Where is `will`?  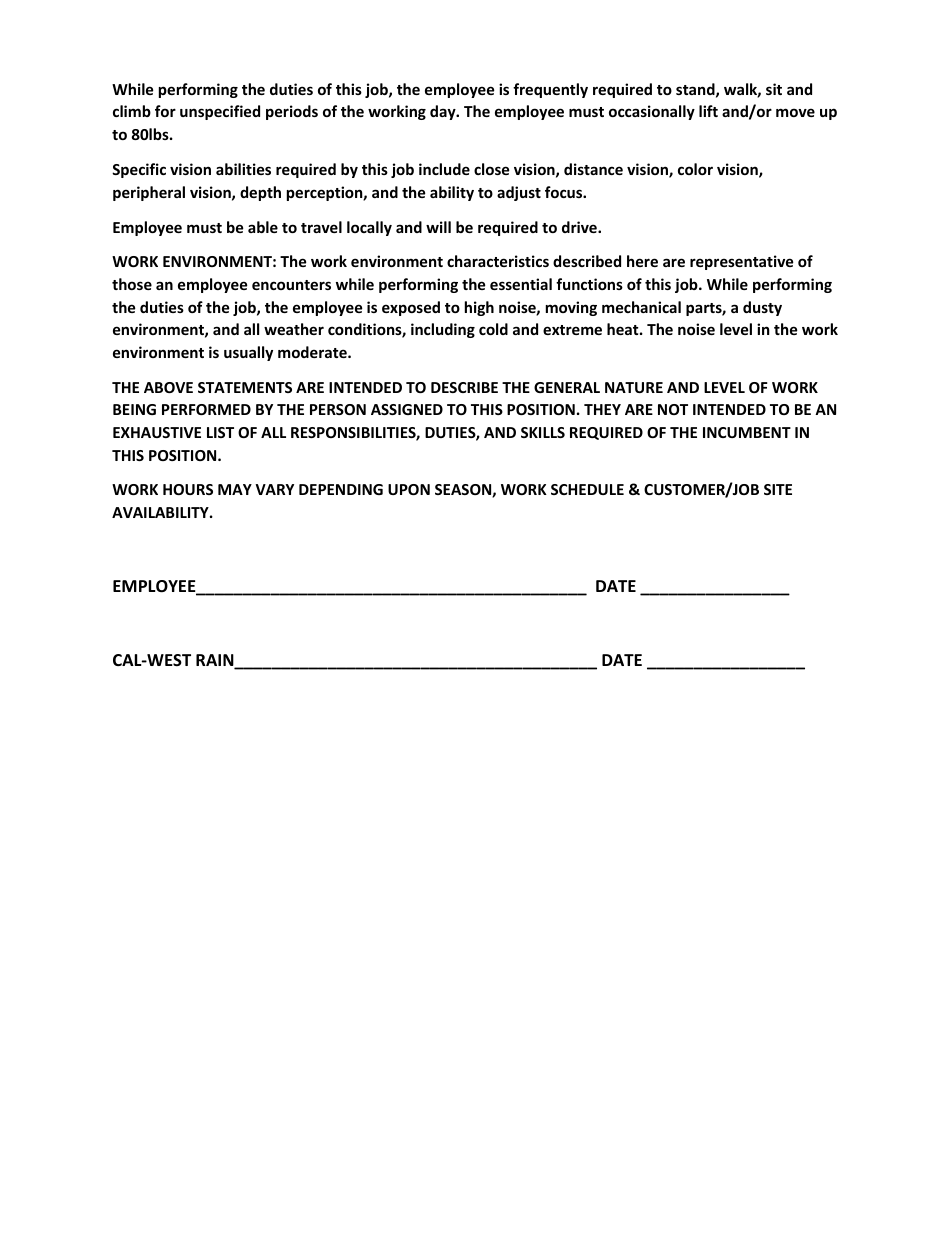
will is located at coordinates (438, 227).
